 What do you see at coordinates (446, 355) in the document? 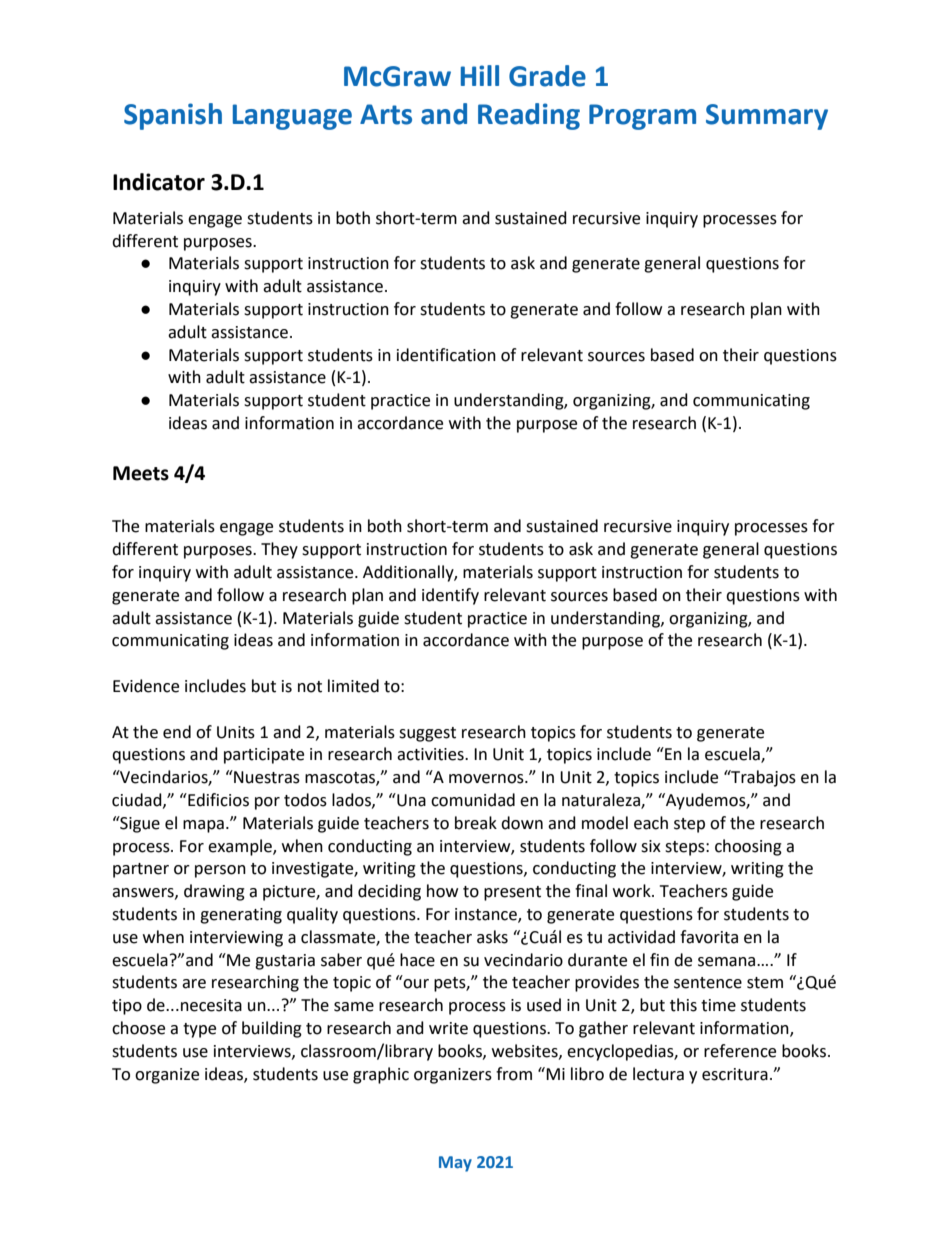
I see `identification` at bounding box center [446, 355].
